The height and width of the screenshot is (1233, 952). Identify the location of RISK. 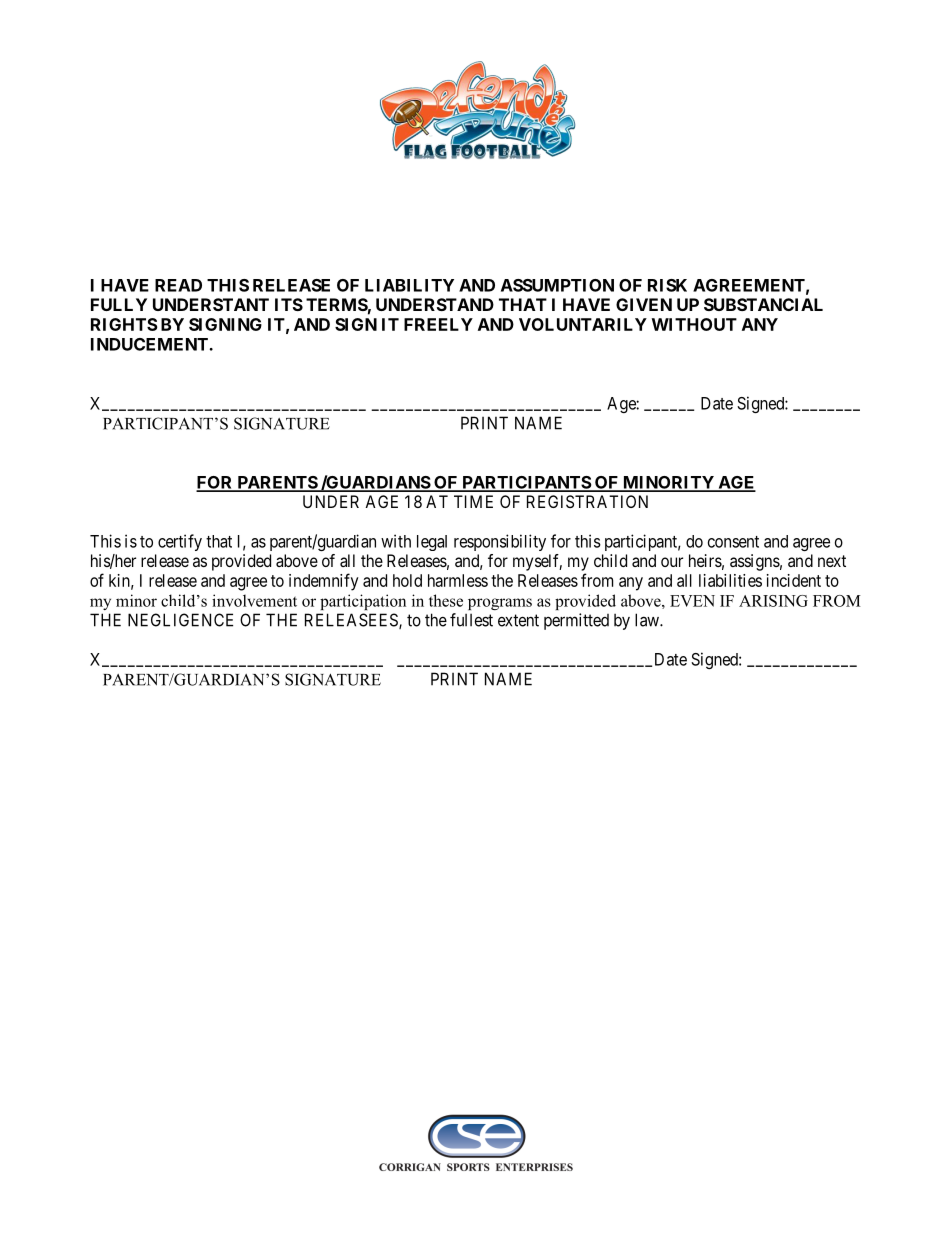
(667, 285).
